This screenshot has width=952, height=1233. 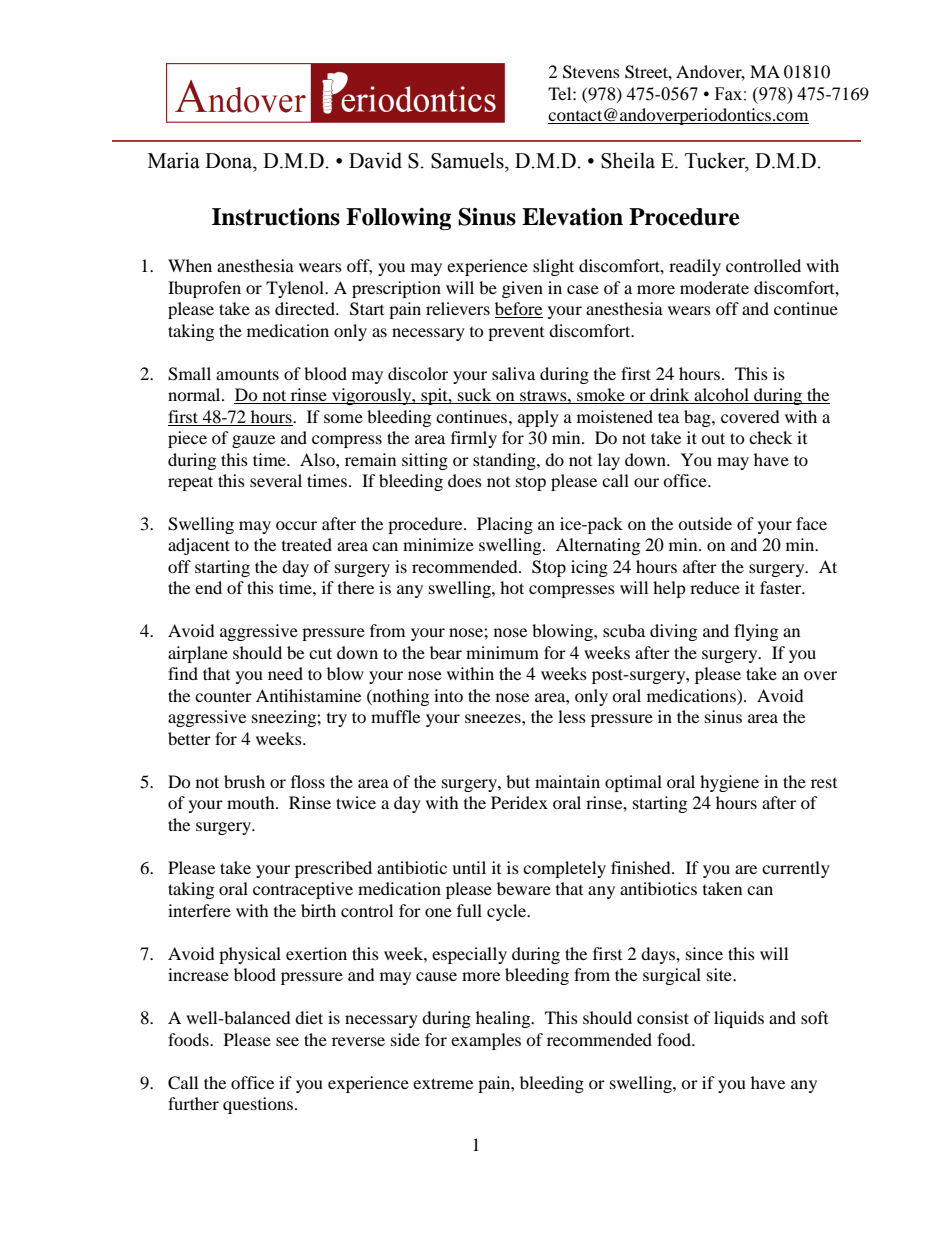 I want to click on questions, so click(x=259, y=1105).
